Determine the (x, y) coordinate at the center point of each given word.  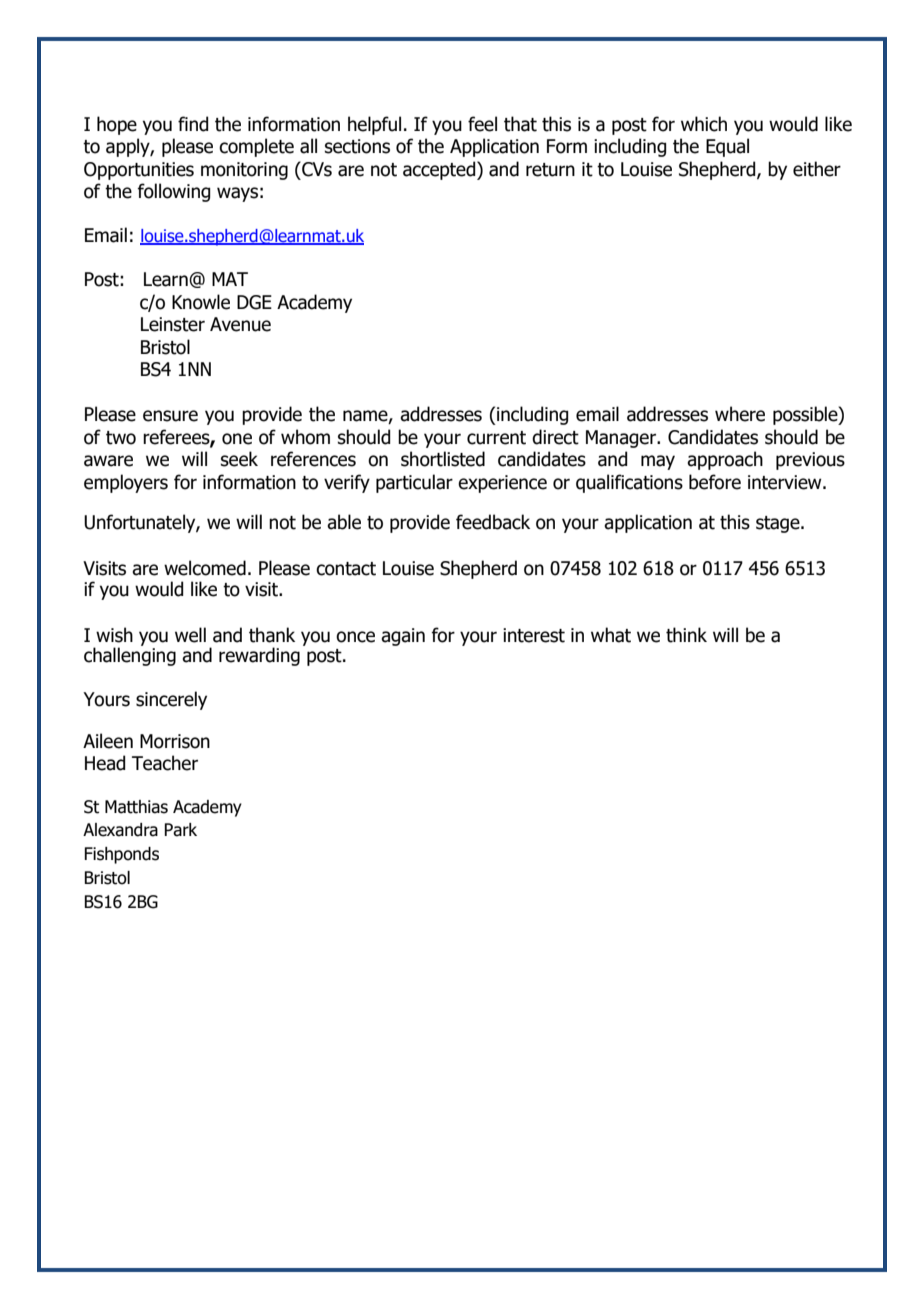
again (403, 637)
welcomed (205, 568)
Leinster (173, 324)
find (193, 124)
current (496, 438)
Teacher (165, 763)
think (686, 635)
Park (180, 830)
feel (482, 124)
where (740, 414)
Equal (727, 147)
